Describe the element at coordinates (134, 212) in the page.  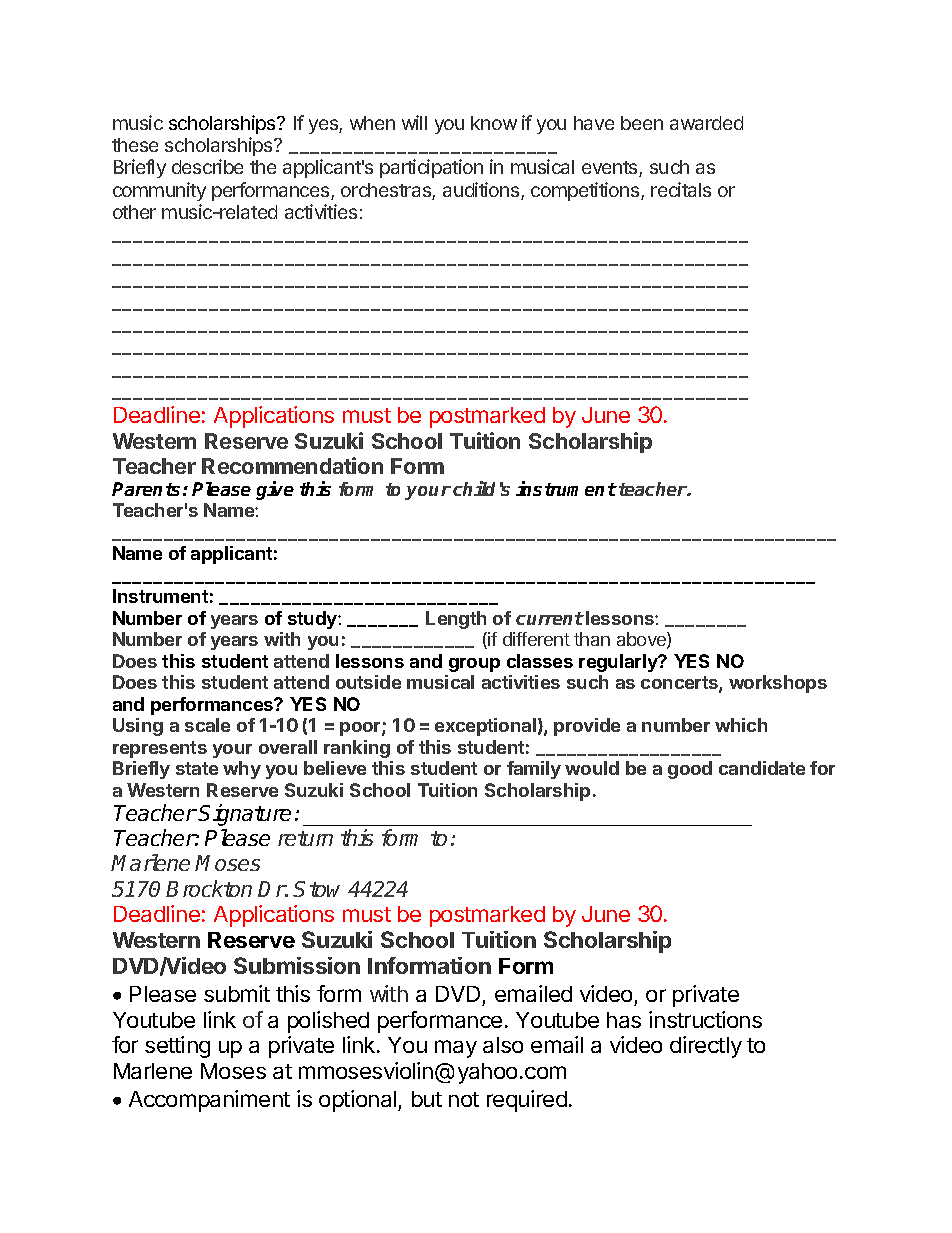
I see `other` at that location.
